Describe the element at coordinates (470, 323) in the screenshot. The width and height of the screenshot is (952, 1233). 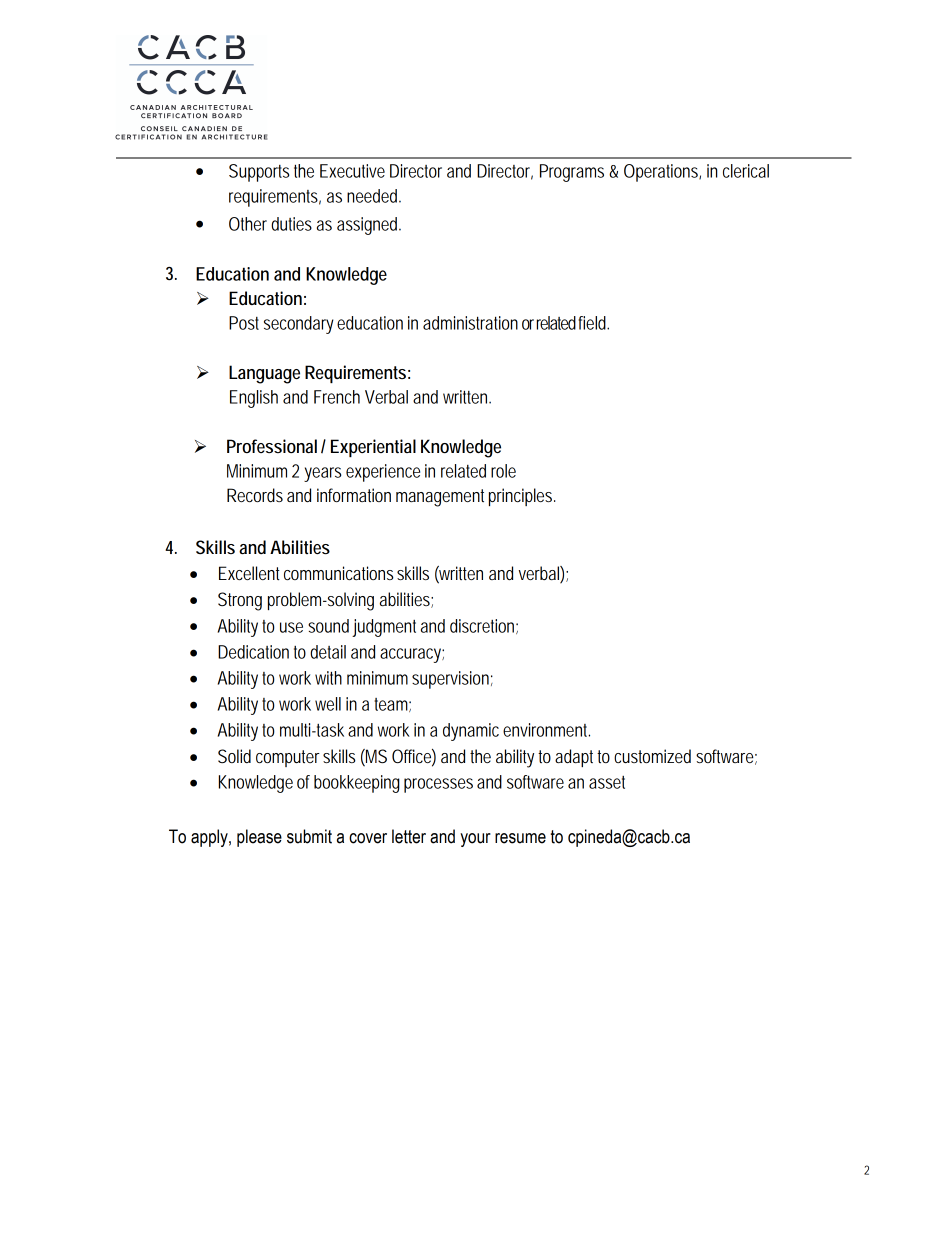
I see `administration` at that location.
